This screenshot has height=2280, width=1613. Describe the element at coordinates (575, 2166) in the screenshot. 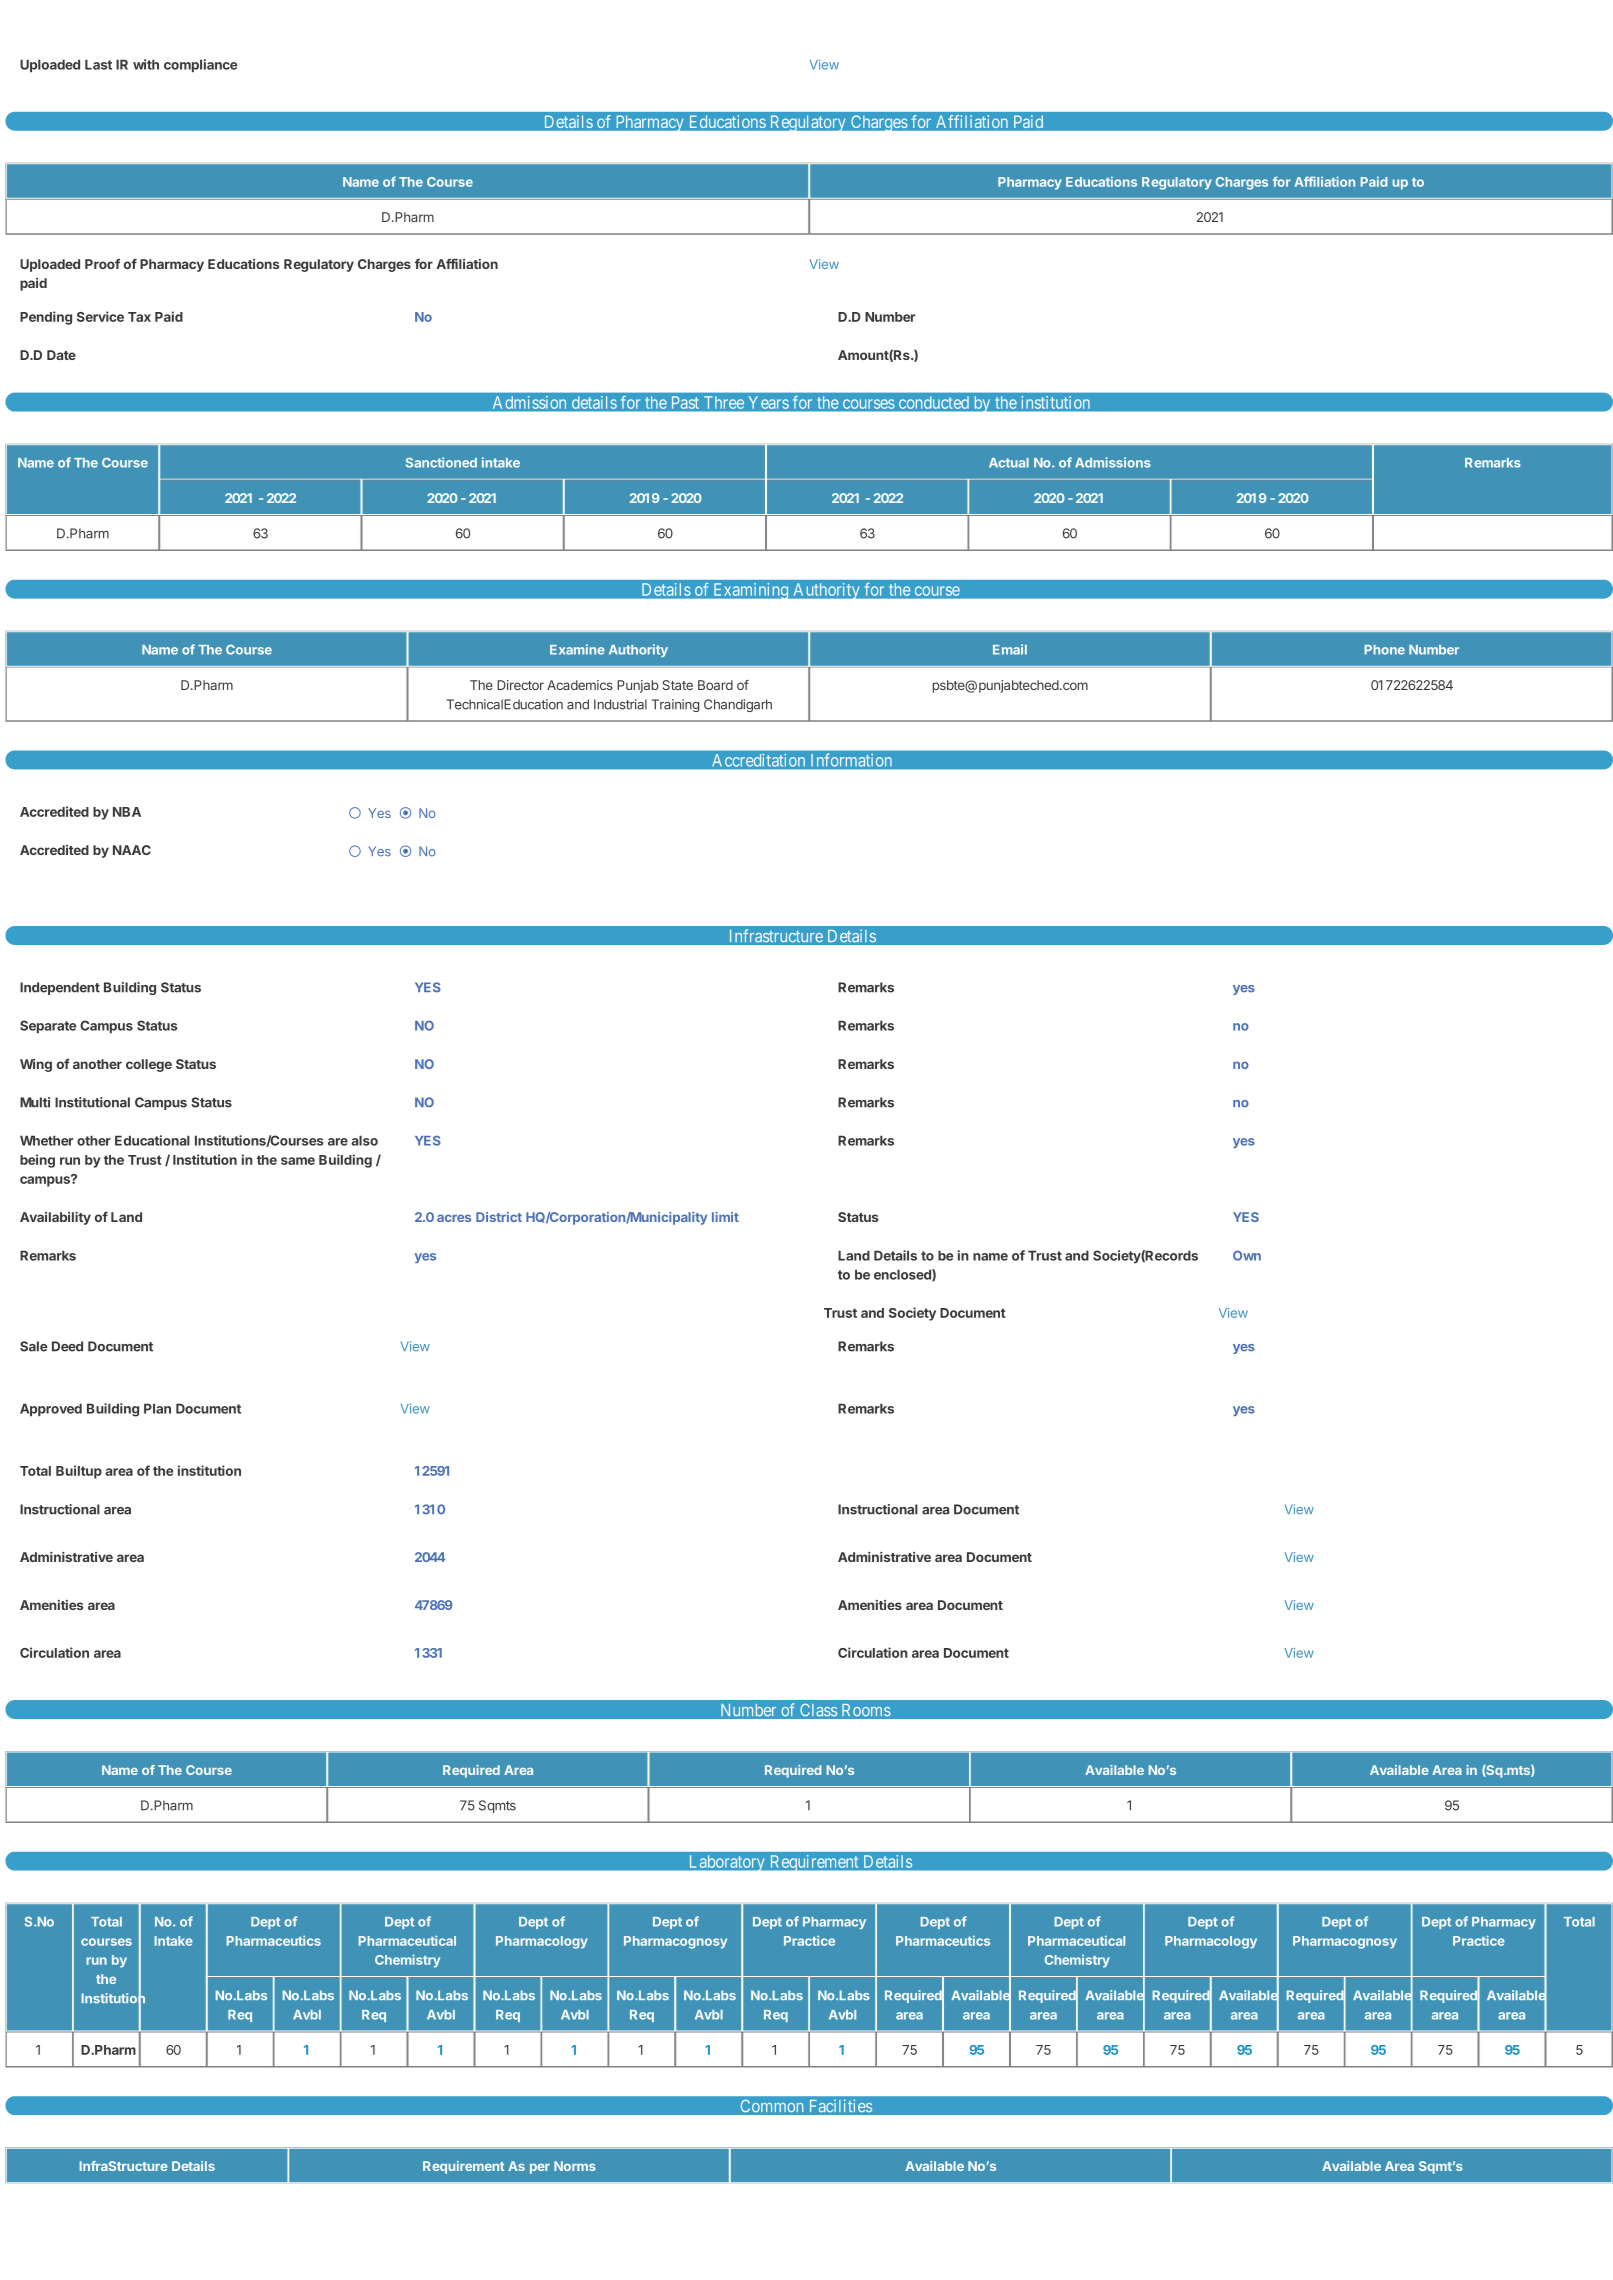

I see `Norms` at that location.
